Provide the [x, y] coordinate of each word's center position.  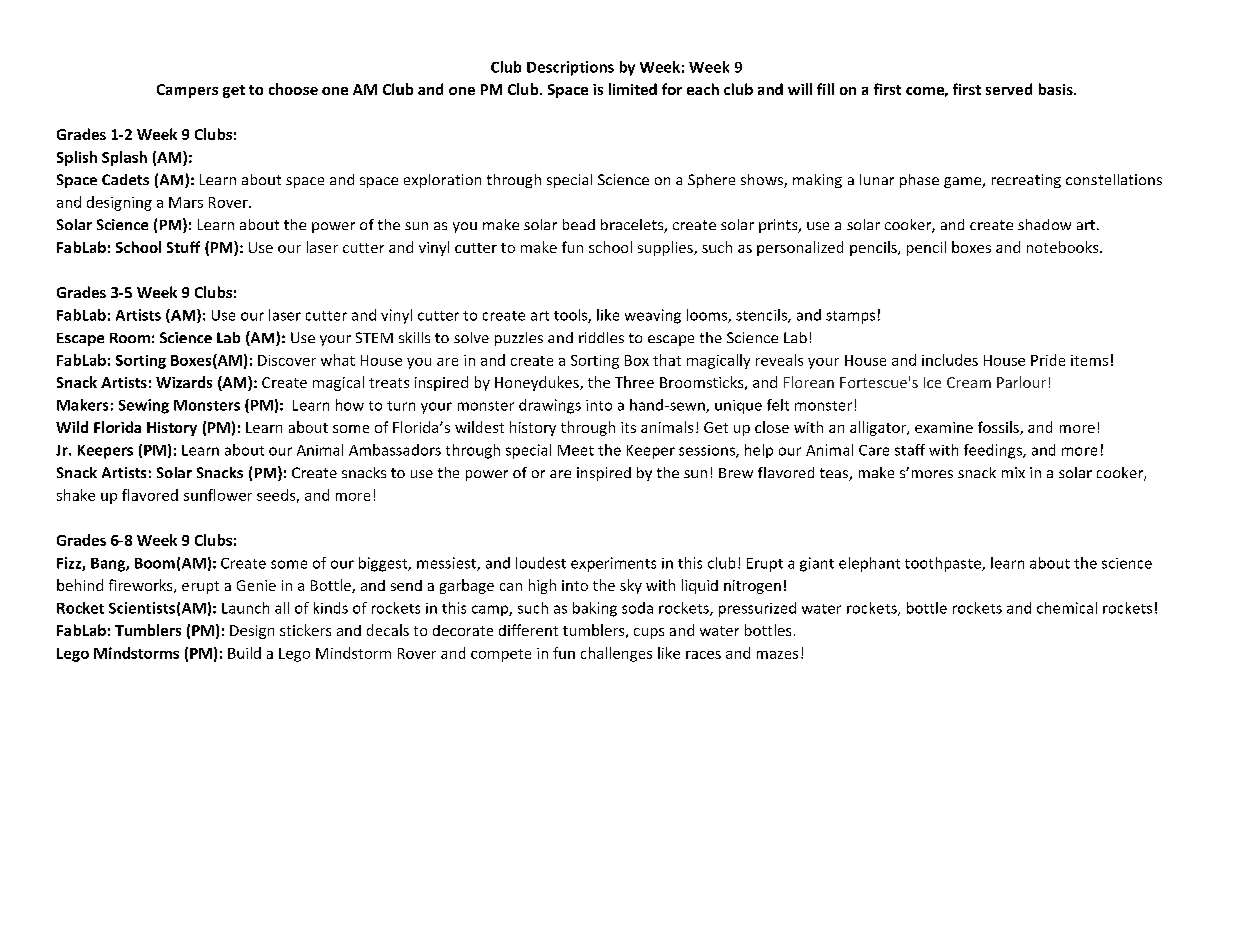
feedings [994, 451]
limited [633, 89]
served [1009, 89]
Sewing [144, 406]
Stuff [183, 247]
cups [649, 633]
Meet [576, 450]
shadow [1044, 224]
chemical [1067, 608]
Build [244, 653]
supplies [666, 248]
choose [293, 89]
